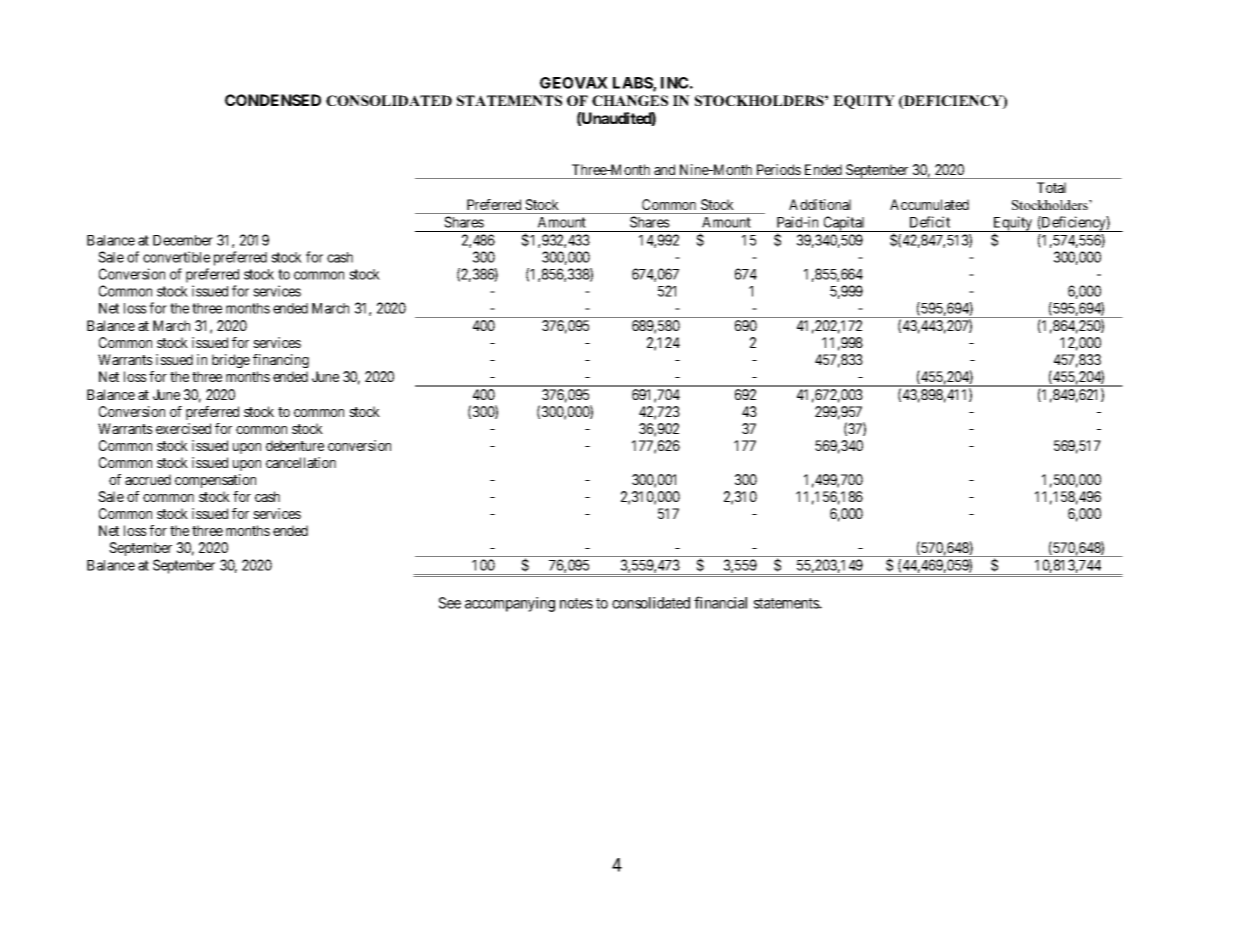  Describe the element at coordinates (273, 100) in the image. I see `CONDENSED` at that location.
